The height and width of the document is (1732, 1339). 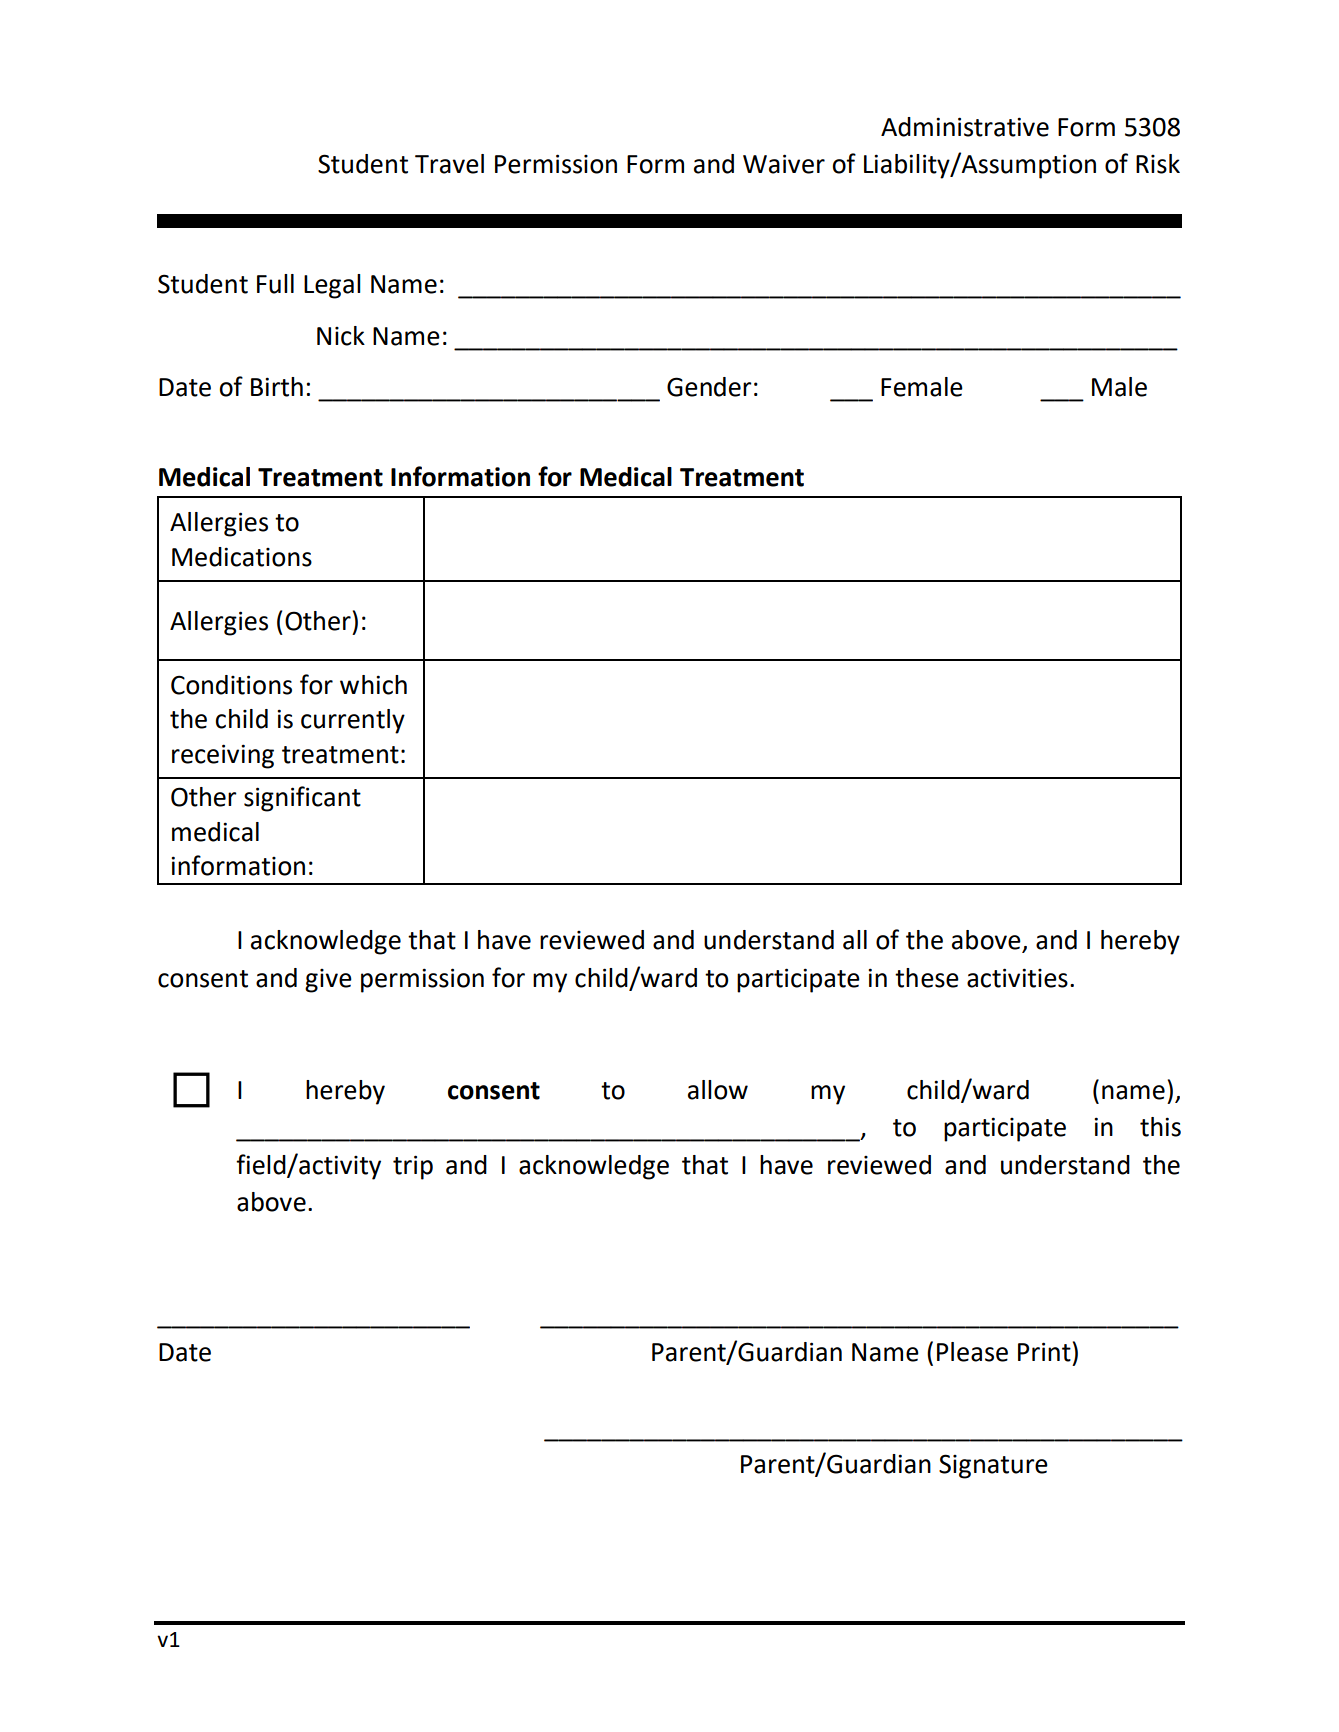 What do you see at coordinates (1158, 164) in the document?
I see `Risk` at bounding box center [1158, 164].
